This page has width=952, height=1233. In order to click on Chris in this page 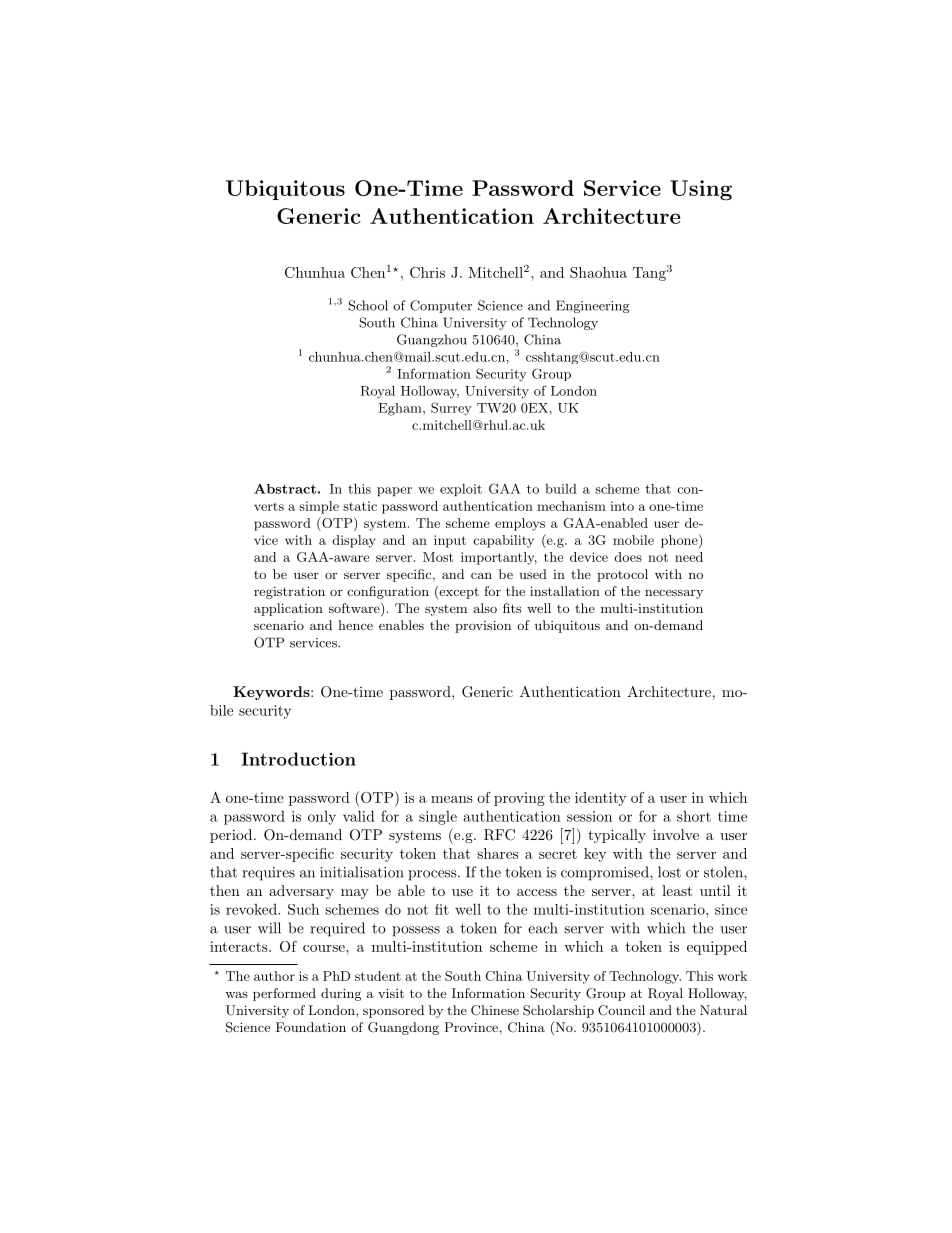, I will do `click(427, 272)`.
